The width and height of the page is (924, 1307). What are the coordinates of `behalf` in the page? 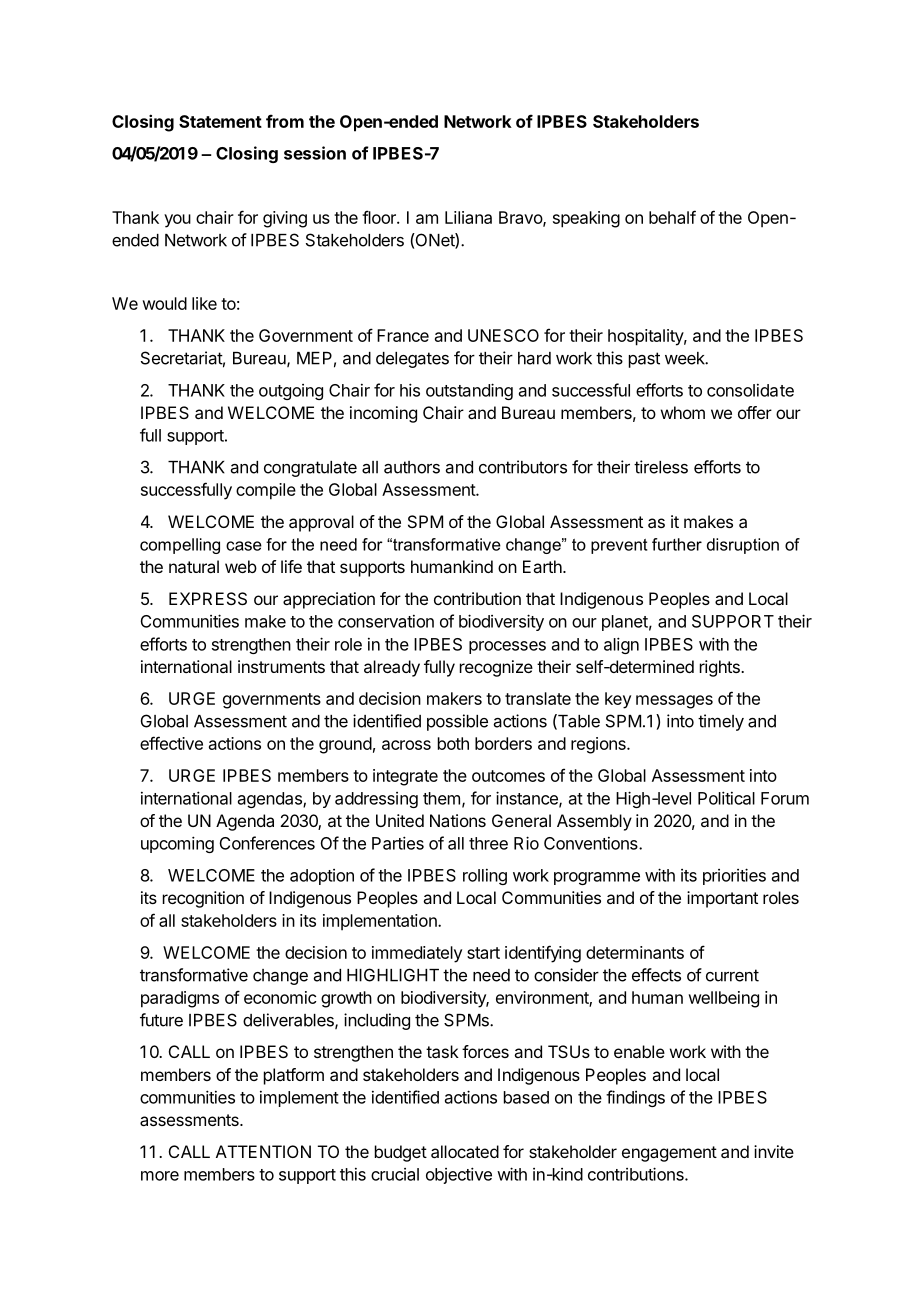 It's located at (672, 217).
